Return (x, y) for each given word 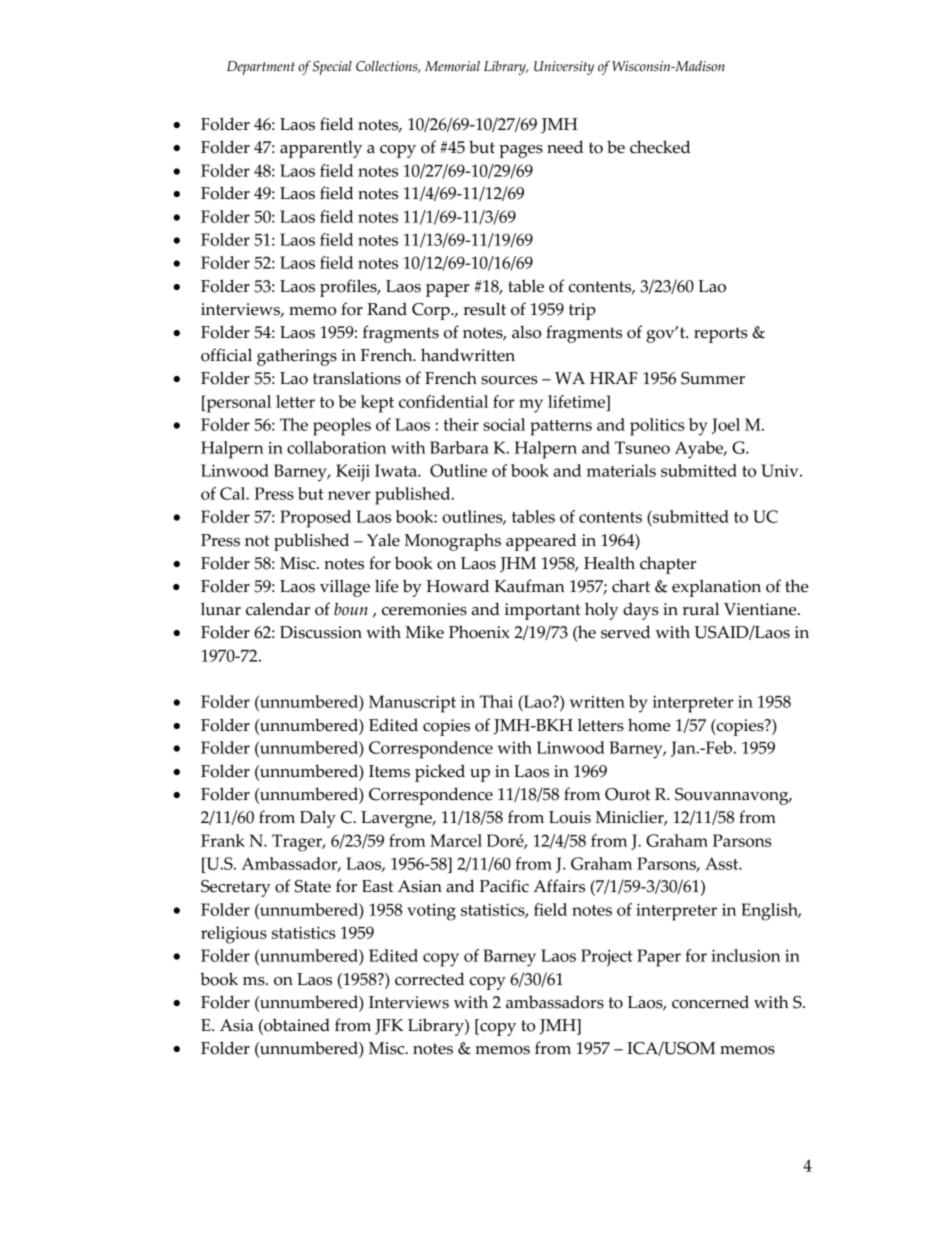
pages (521, 151)
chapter (668, 565)
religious (234, 935)
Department (261, 68)
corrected (429, 979)
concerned (710, 1002)
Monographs (452, 542)
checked (660, 147)
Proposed (315, 519)
